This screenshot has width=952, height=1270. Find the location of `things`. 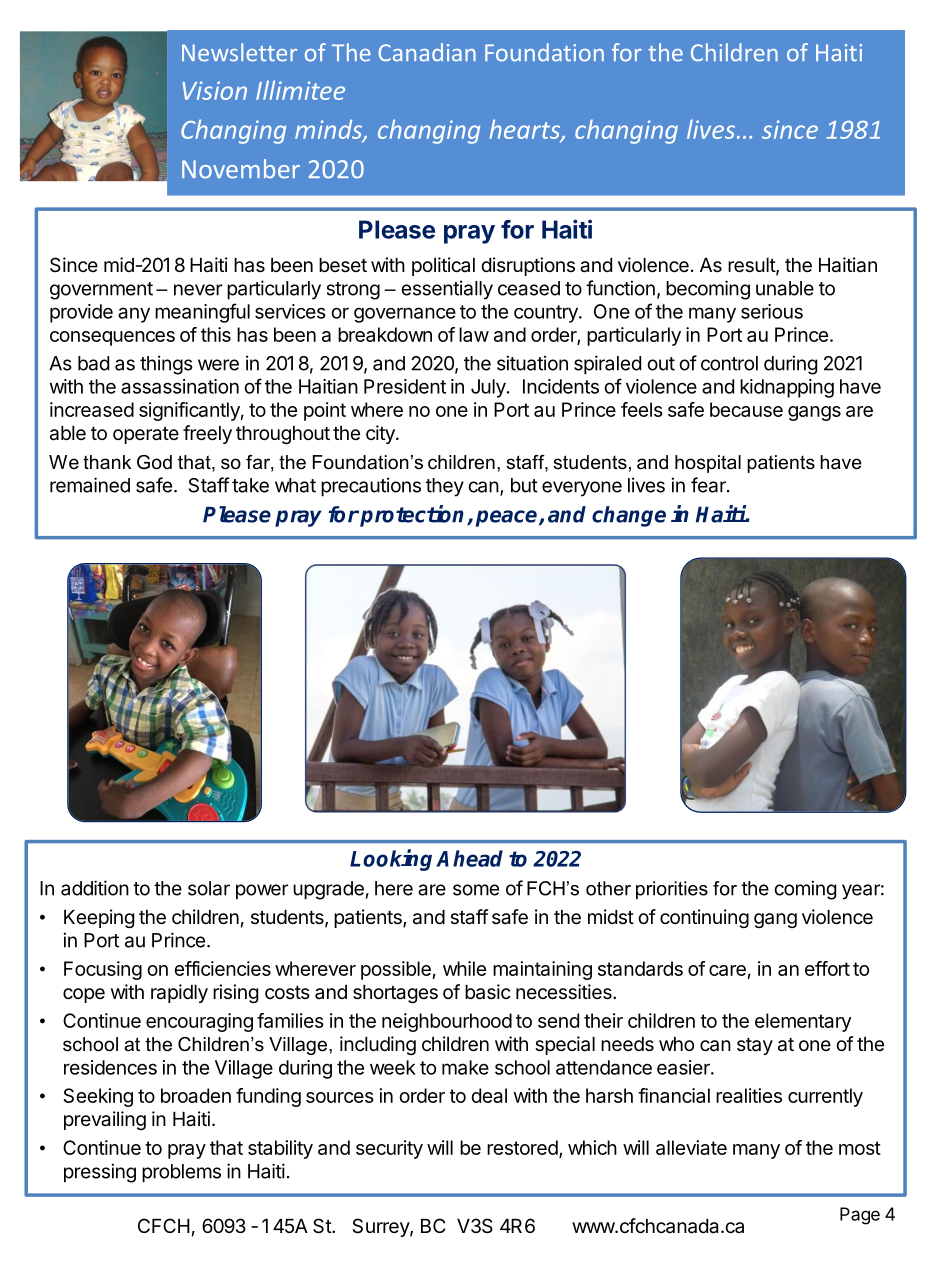

things is located at coordinates (166, 365).
